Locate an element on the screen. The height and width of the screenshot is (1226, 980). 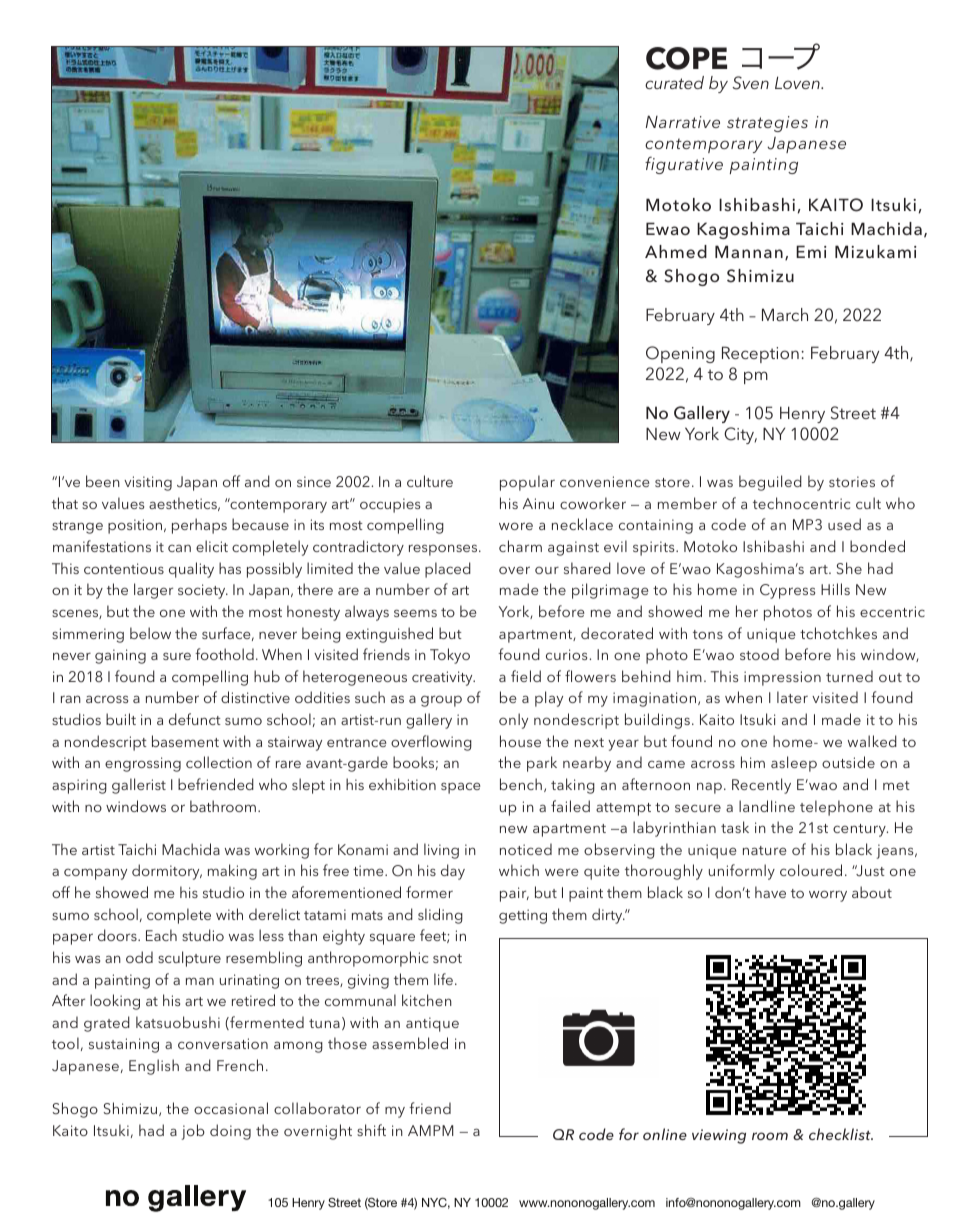
shift is located at coordinates (371, 1130).
